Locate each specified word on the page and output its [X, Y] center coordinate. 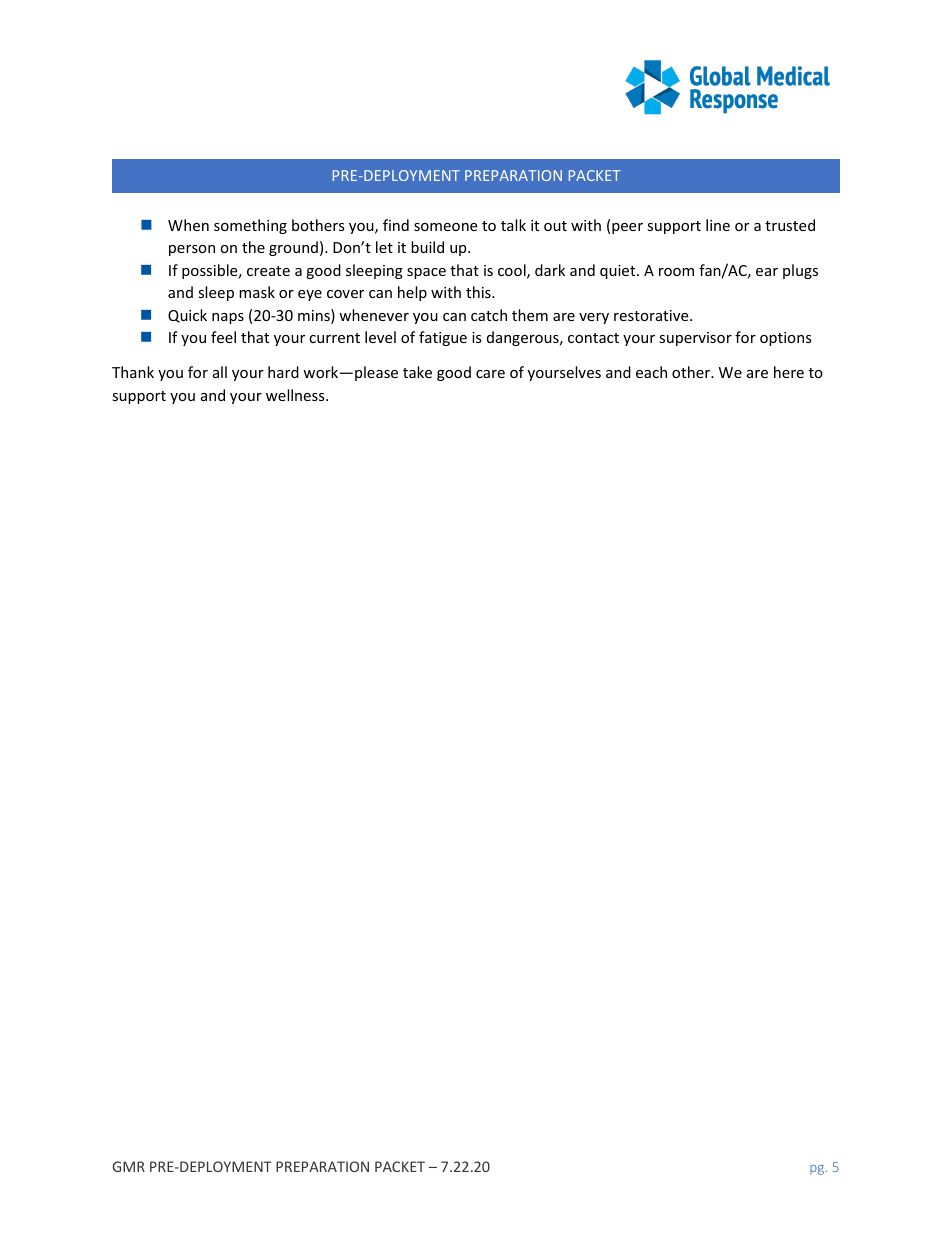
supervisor [695, 339]
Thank [133, 372]
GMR [129, 1166]
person [192, 250]
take [417, 372]
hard [283, 372]
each [651, 372]
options [786, 339]
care [490, 374]
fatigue [443, 338]
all [220, 372]
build [427, 247]
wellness [296, 395]
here [789, 372]
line [718, 225]
